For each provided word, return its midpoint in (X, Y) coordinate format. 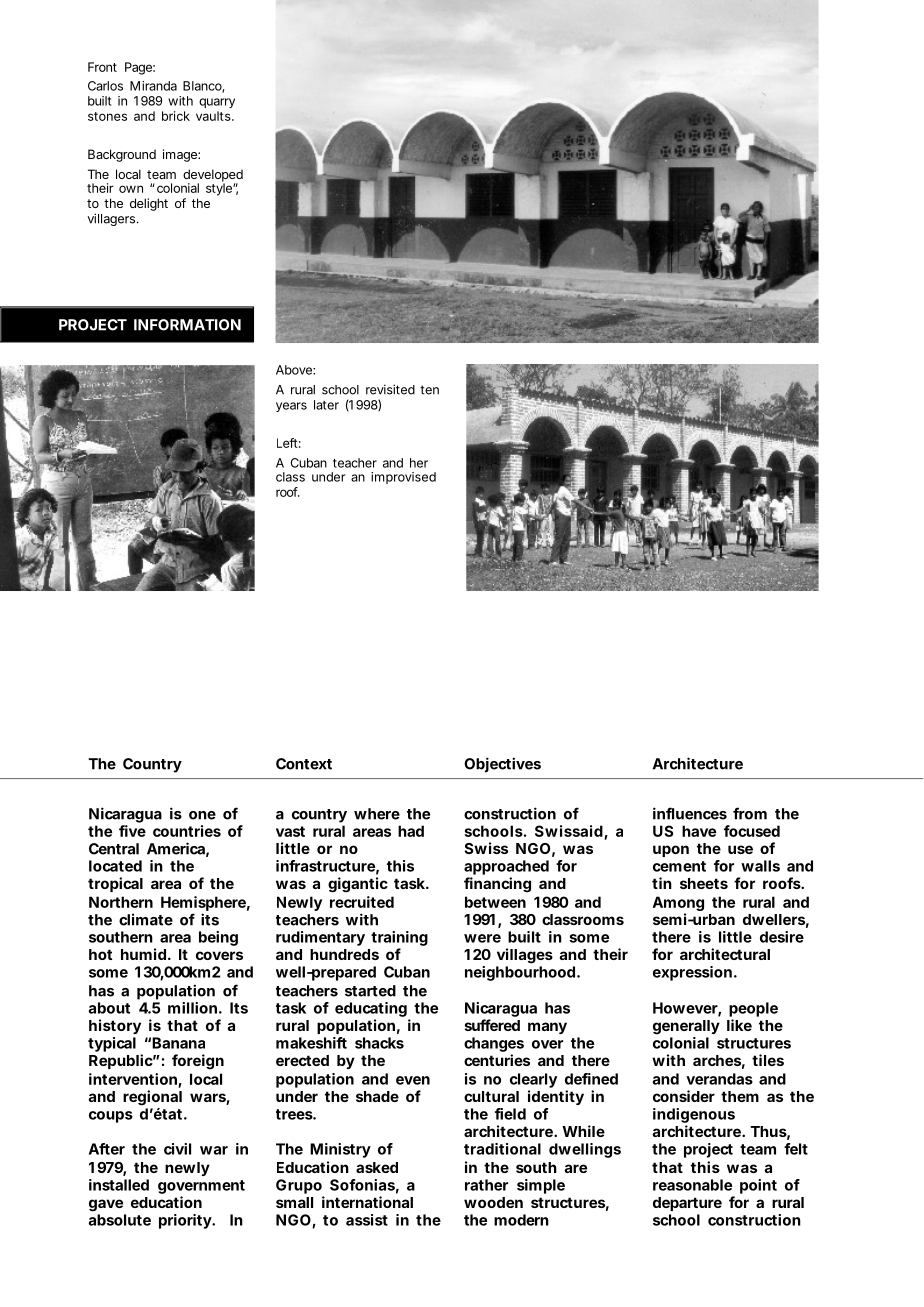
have (699, 831)
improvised (403, 478)
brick (176, 116)
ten (429, 390)
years (291, 407)
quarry (217, 103)
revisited (390, 389)
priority (186, 1221)
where (377, 814)
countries (187, 831)
